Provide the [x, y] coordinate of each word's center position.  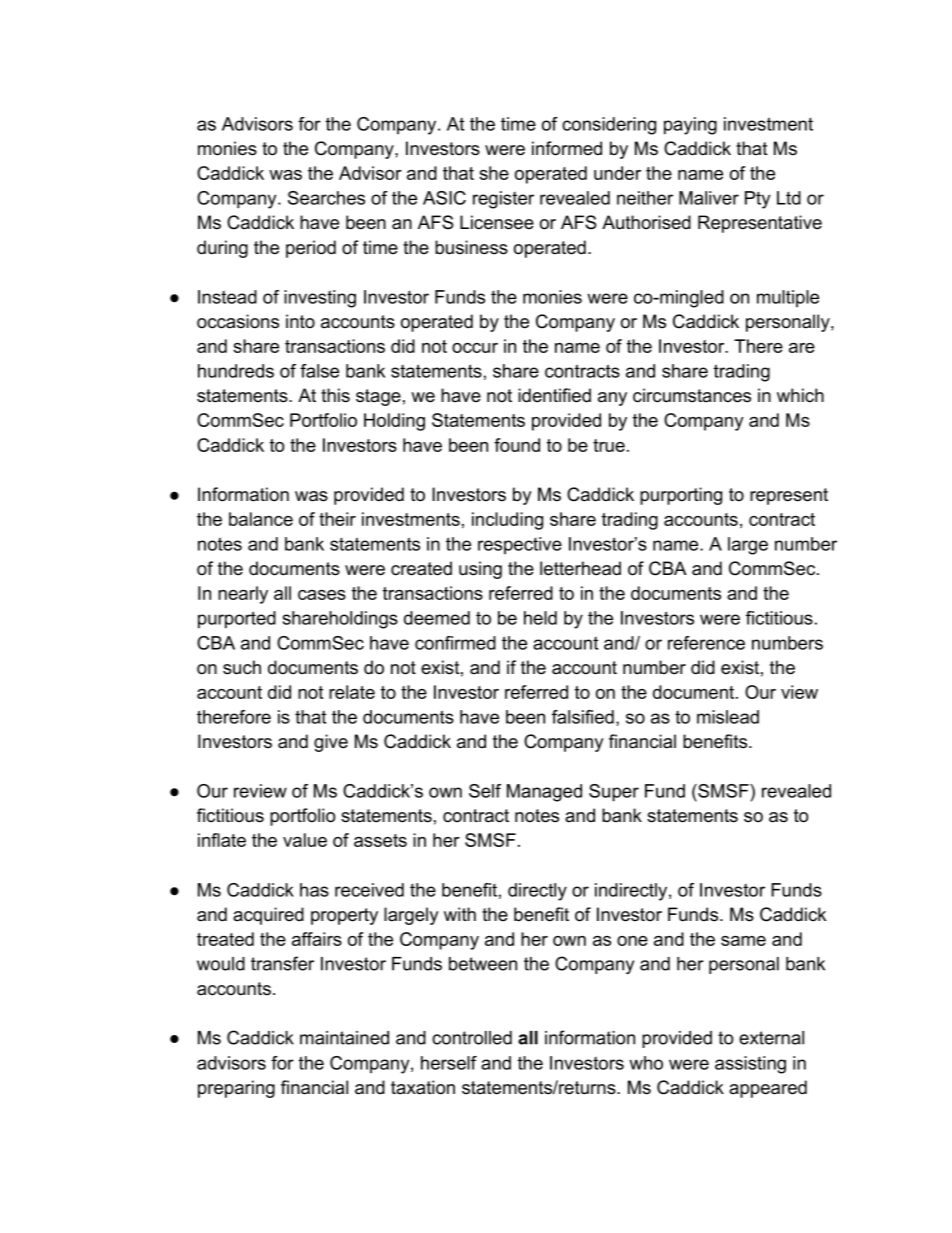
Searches [326, 198]
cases [322, 595]
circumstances [692, 395]
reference [706, 643]
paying [690, 126]
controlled [472, 1038]
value [305, 840]
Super [614, 793]
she [494, 173]
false [319, 371]
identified [554, 395]
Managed [544, 793]
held [540, 618]
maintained [344, 1038]
